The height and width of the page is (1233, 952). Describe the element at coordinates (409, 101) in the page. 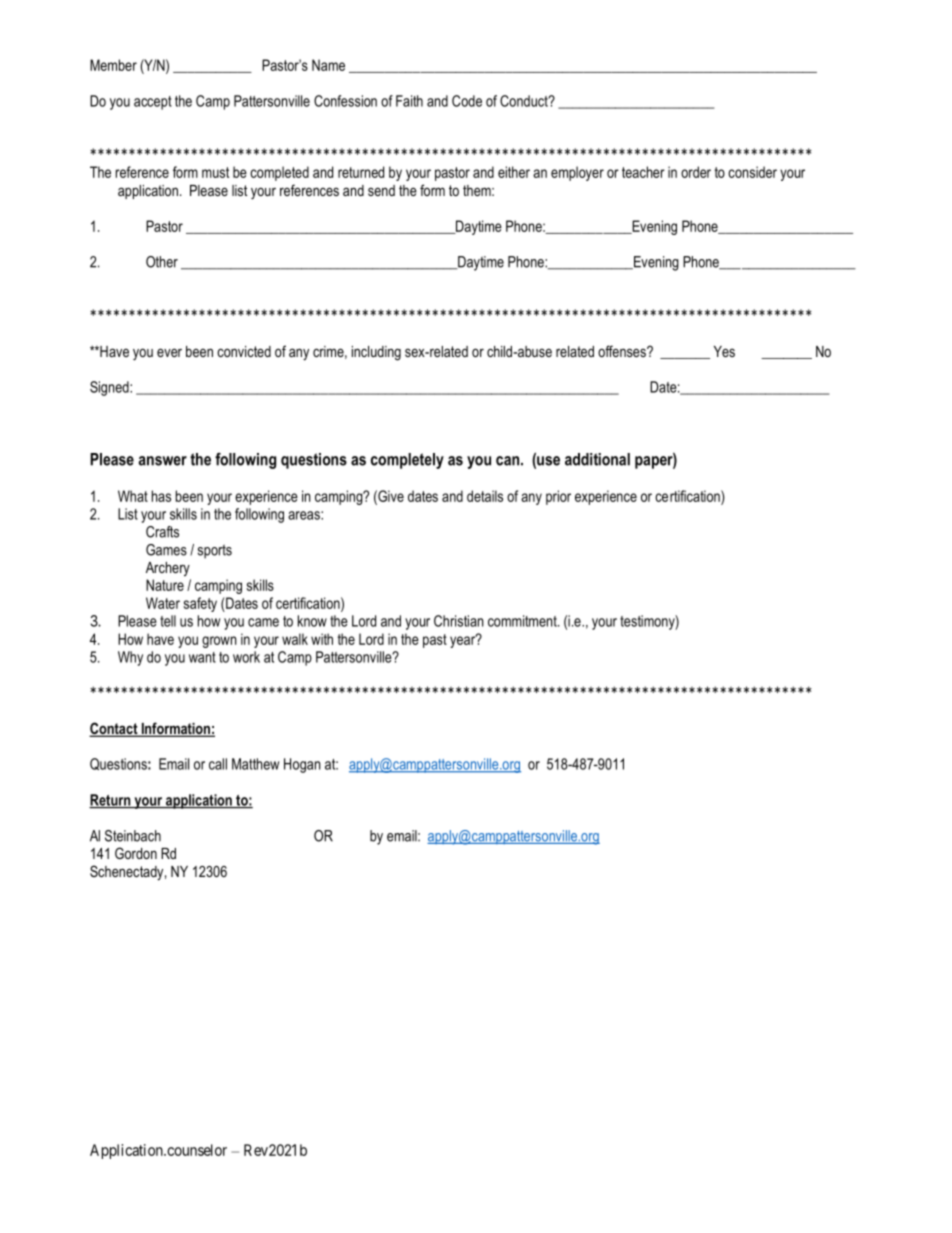

I see `Faith` at that location.
